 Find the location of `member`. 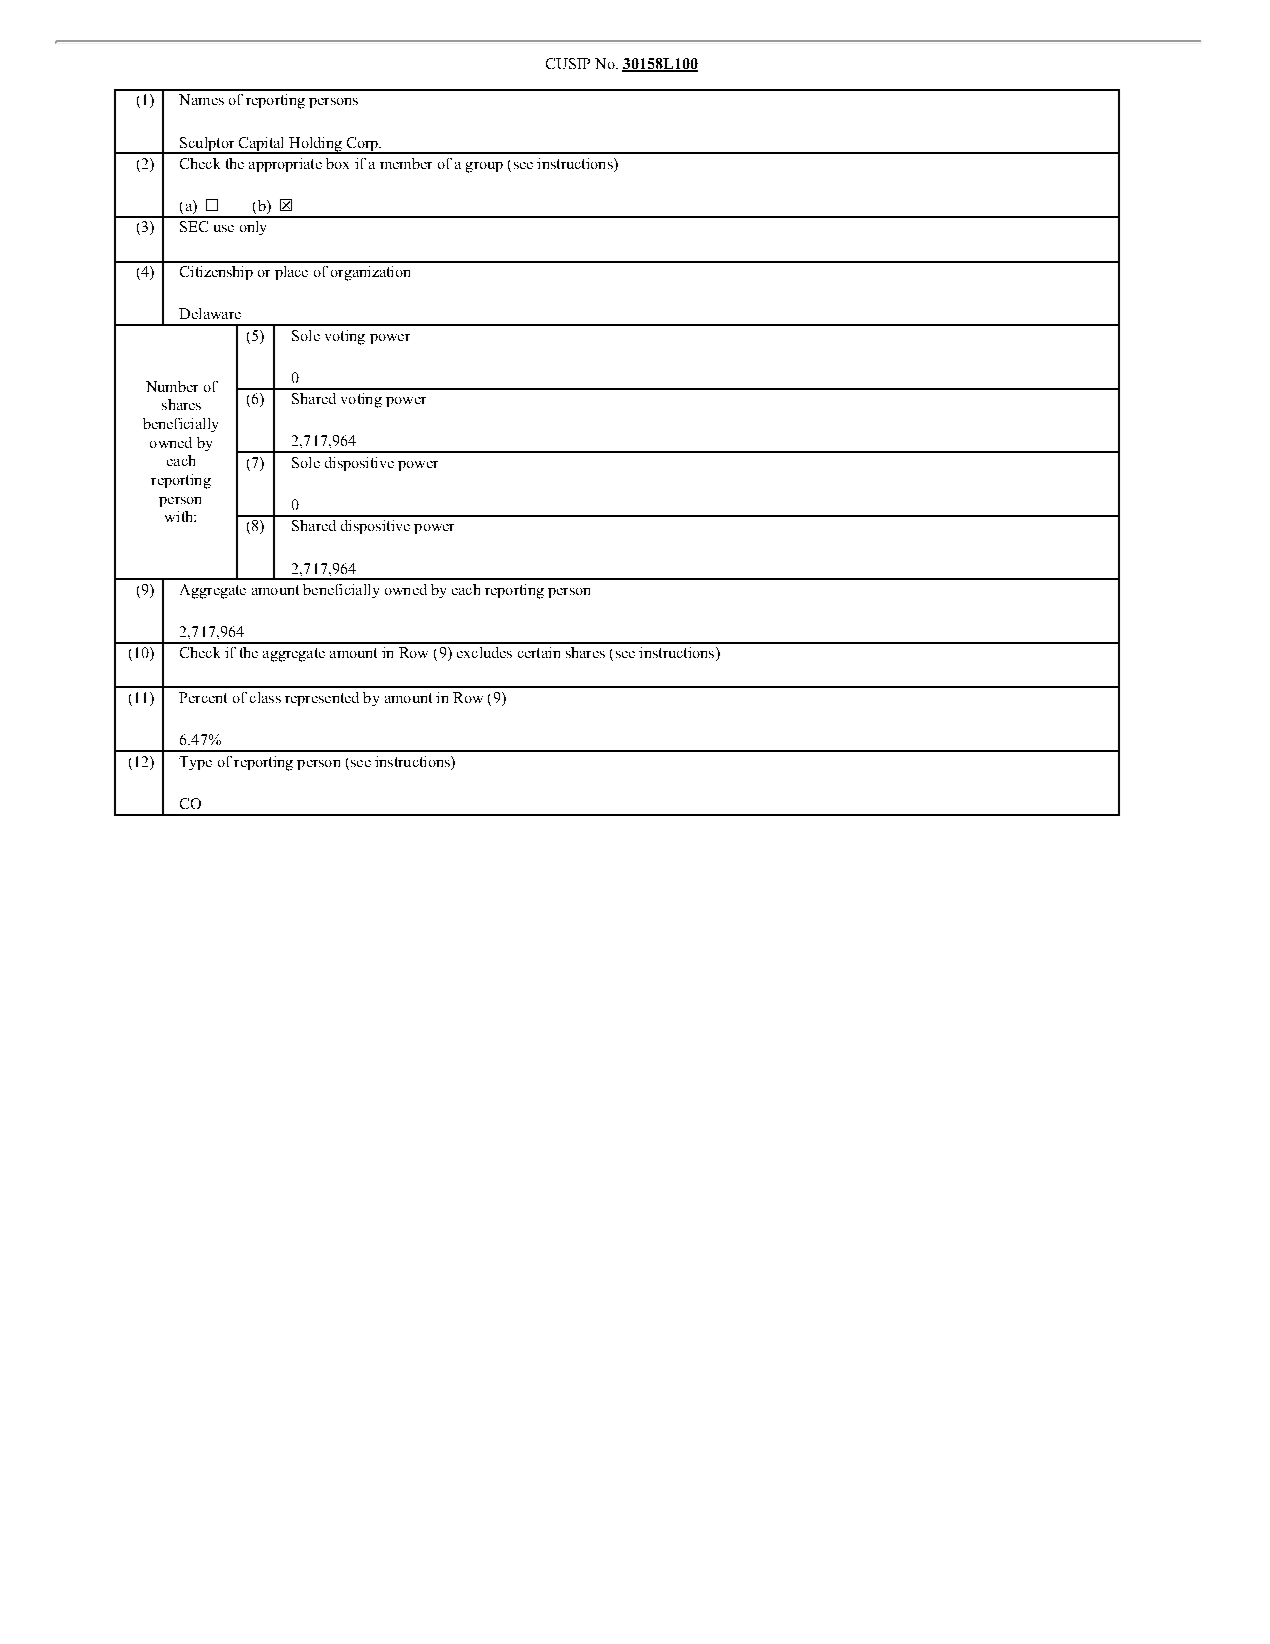

member is located at coordinates (406, 163).
